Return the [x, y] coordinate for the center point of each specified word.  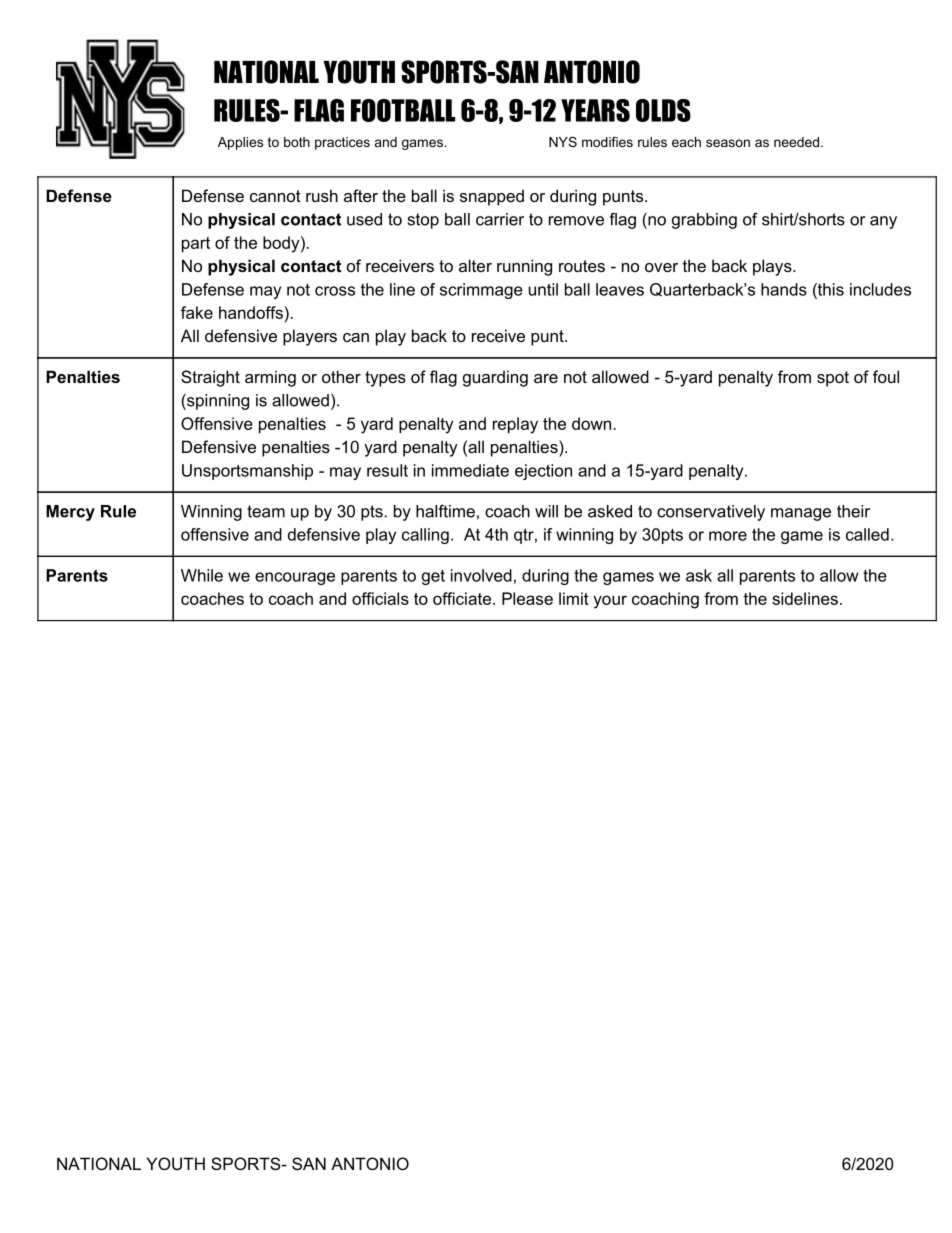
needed [796, 142]
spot [833, 379]
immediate [470, 470]
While [202, 575]
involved [481, 575]
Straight [210, 378]
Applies [240, 143]
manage [801, 514]
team [266, 511]
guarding [495, 378]
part [196, 244]
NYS [563, 142]
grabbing [704, 221]
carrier [500, 219]
